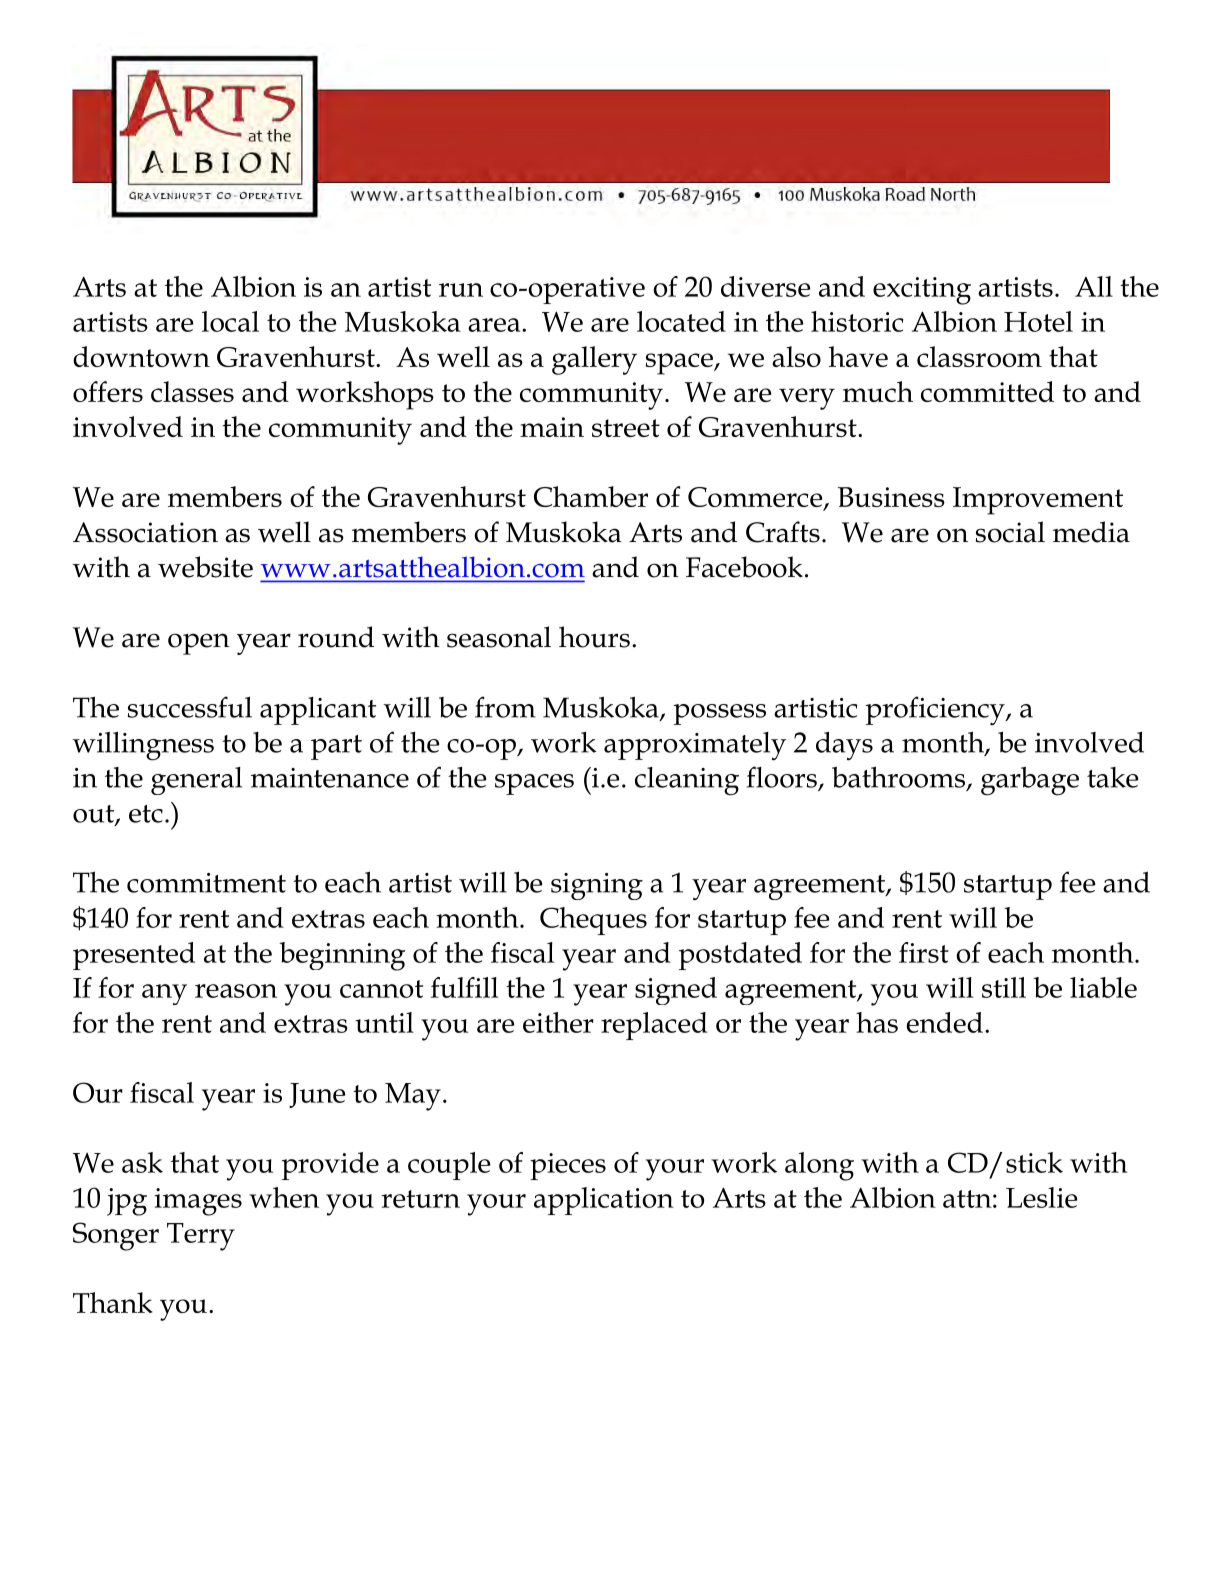  Describe the element at coordinates (196, 781) in the screenshot. I see `general` at that location.
